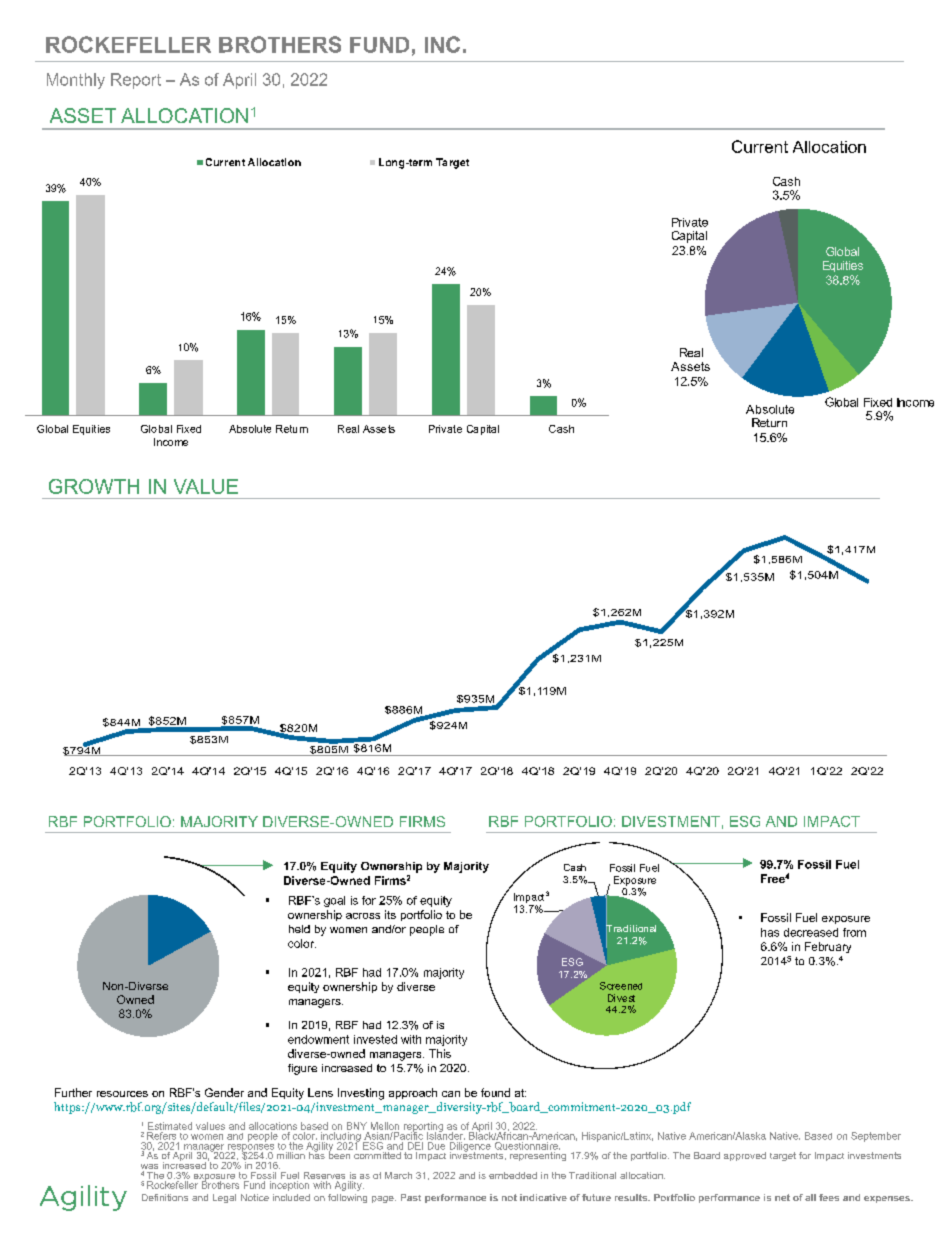  I want to click on its, so click(390, 914).
